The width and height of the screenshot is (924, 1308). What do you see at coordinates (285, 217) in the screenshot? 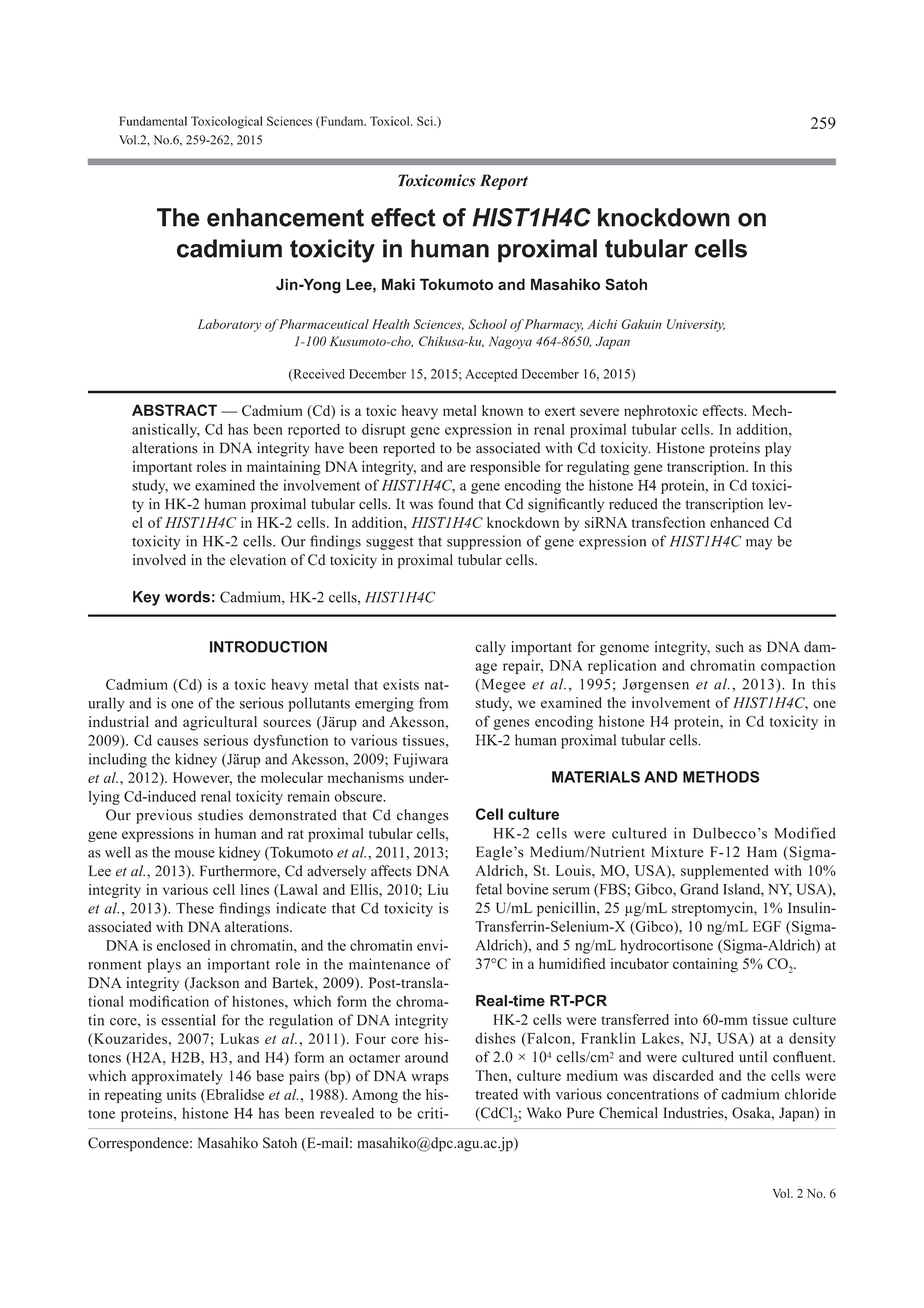
I see `enhancement` at bounding box center [285, 217].
